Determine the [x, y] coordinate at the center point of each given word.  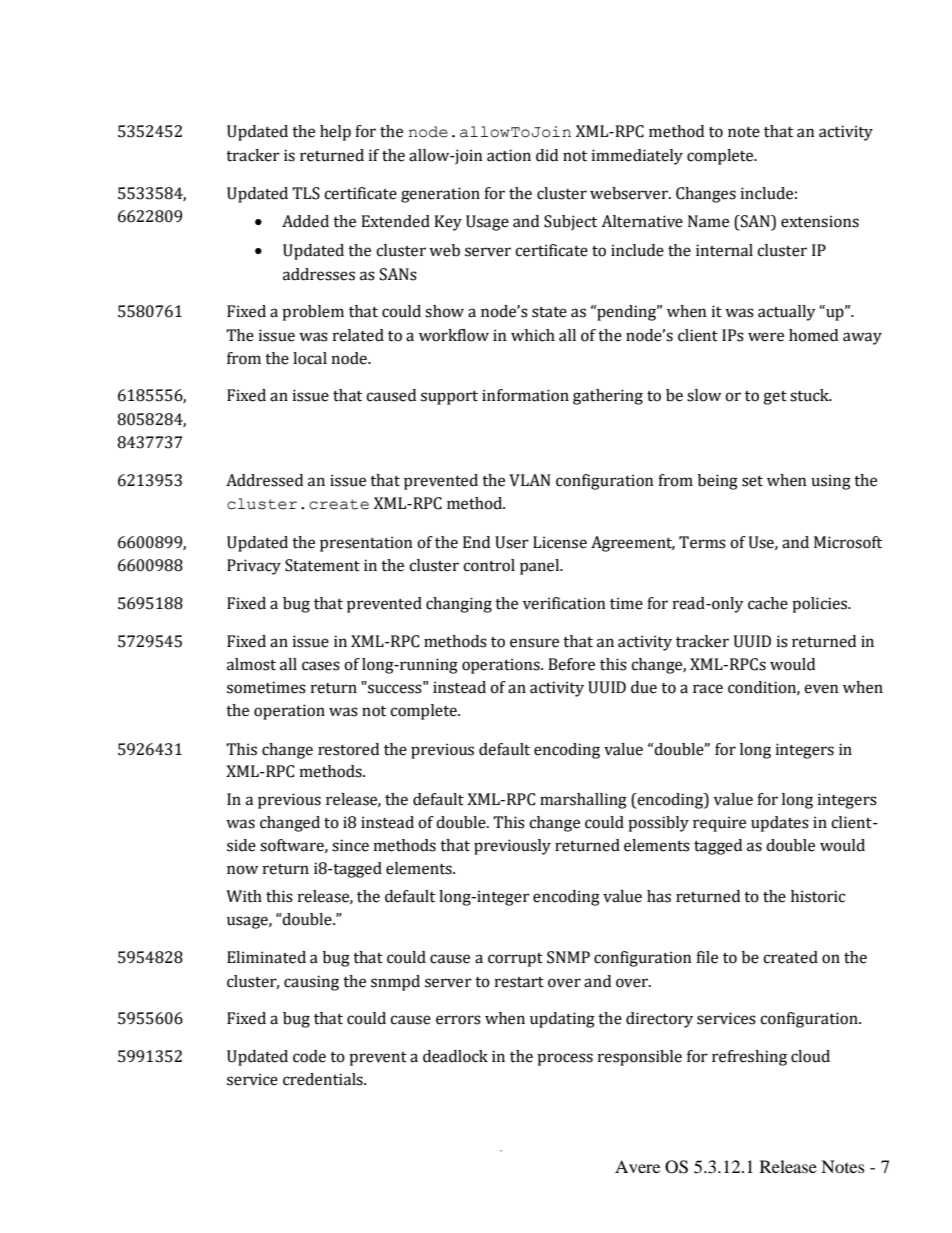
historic [818, 896]
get [775, 398]
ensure [534, 643]
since [350, 845]
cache [768, 603]
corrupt [515, 960]
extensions [820, 221]
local [310, 358]
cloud [810, 1056]
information [525, 395]
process [565, 1059]
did [547, 155]
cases [321, 666]
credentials [324, 1079]
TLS [306, 193]
